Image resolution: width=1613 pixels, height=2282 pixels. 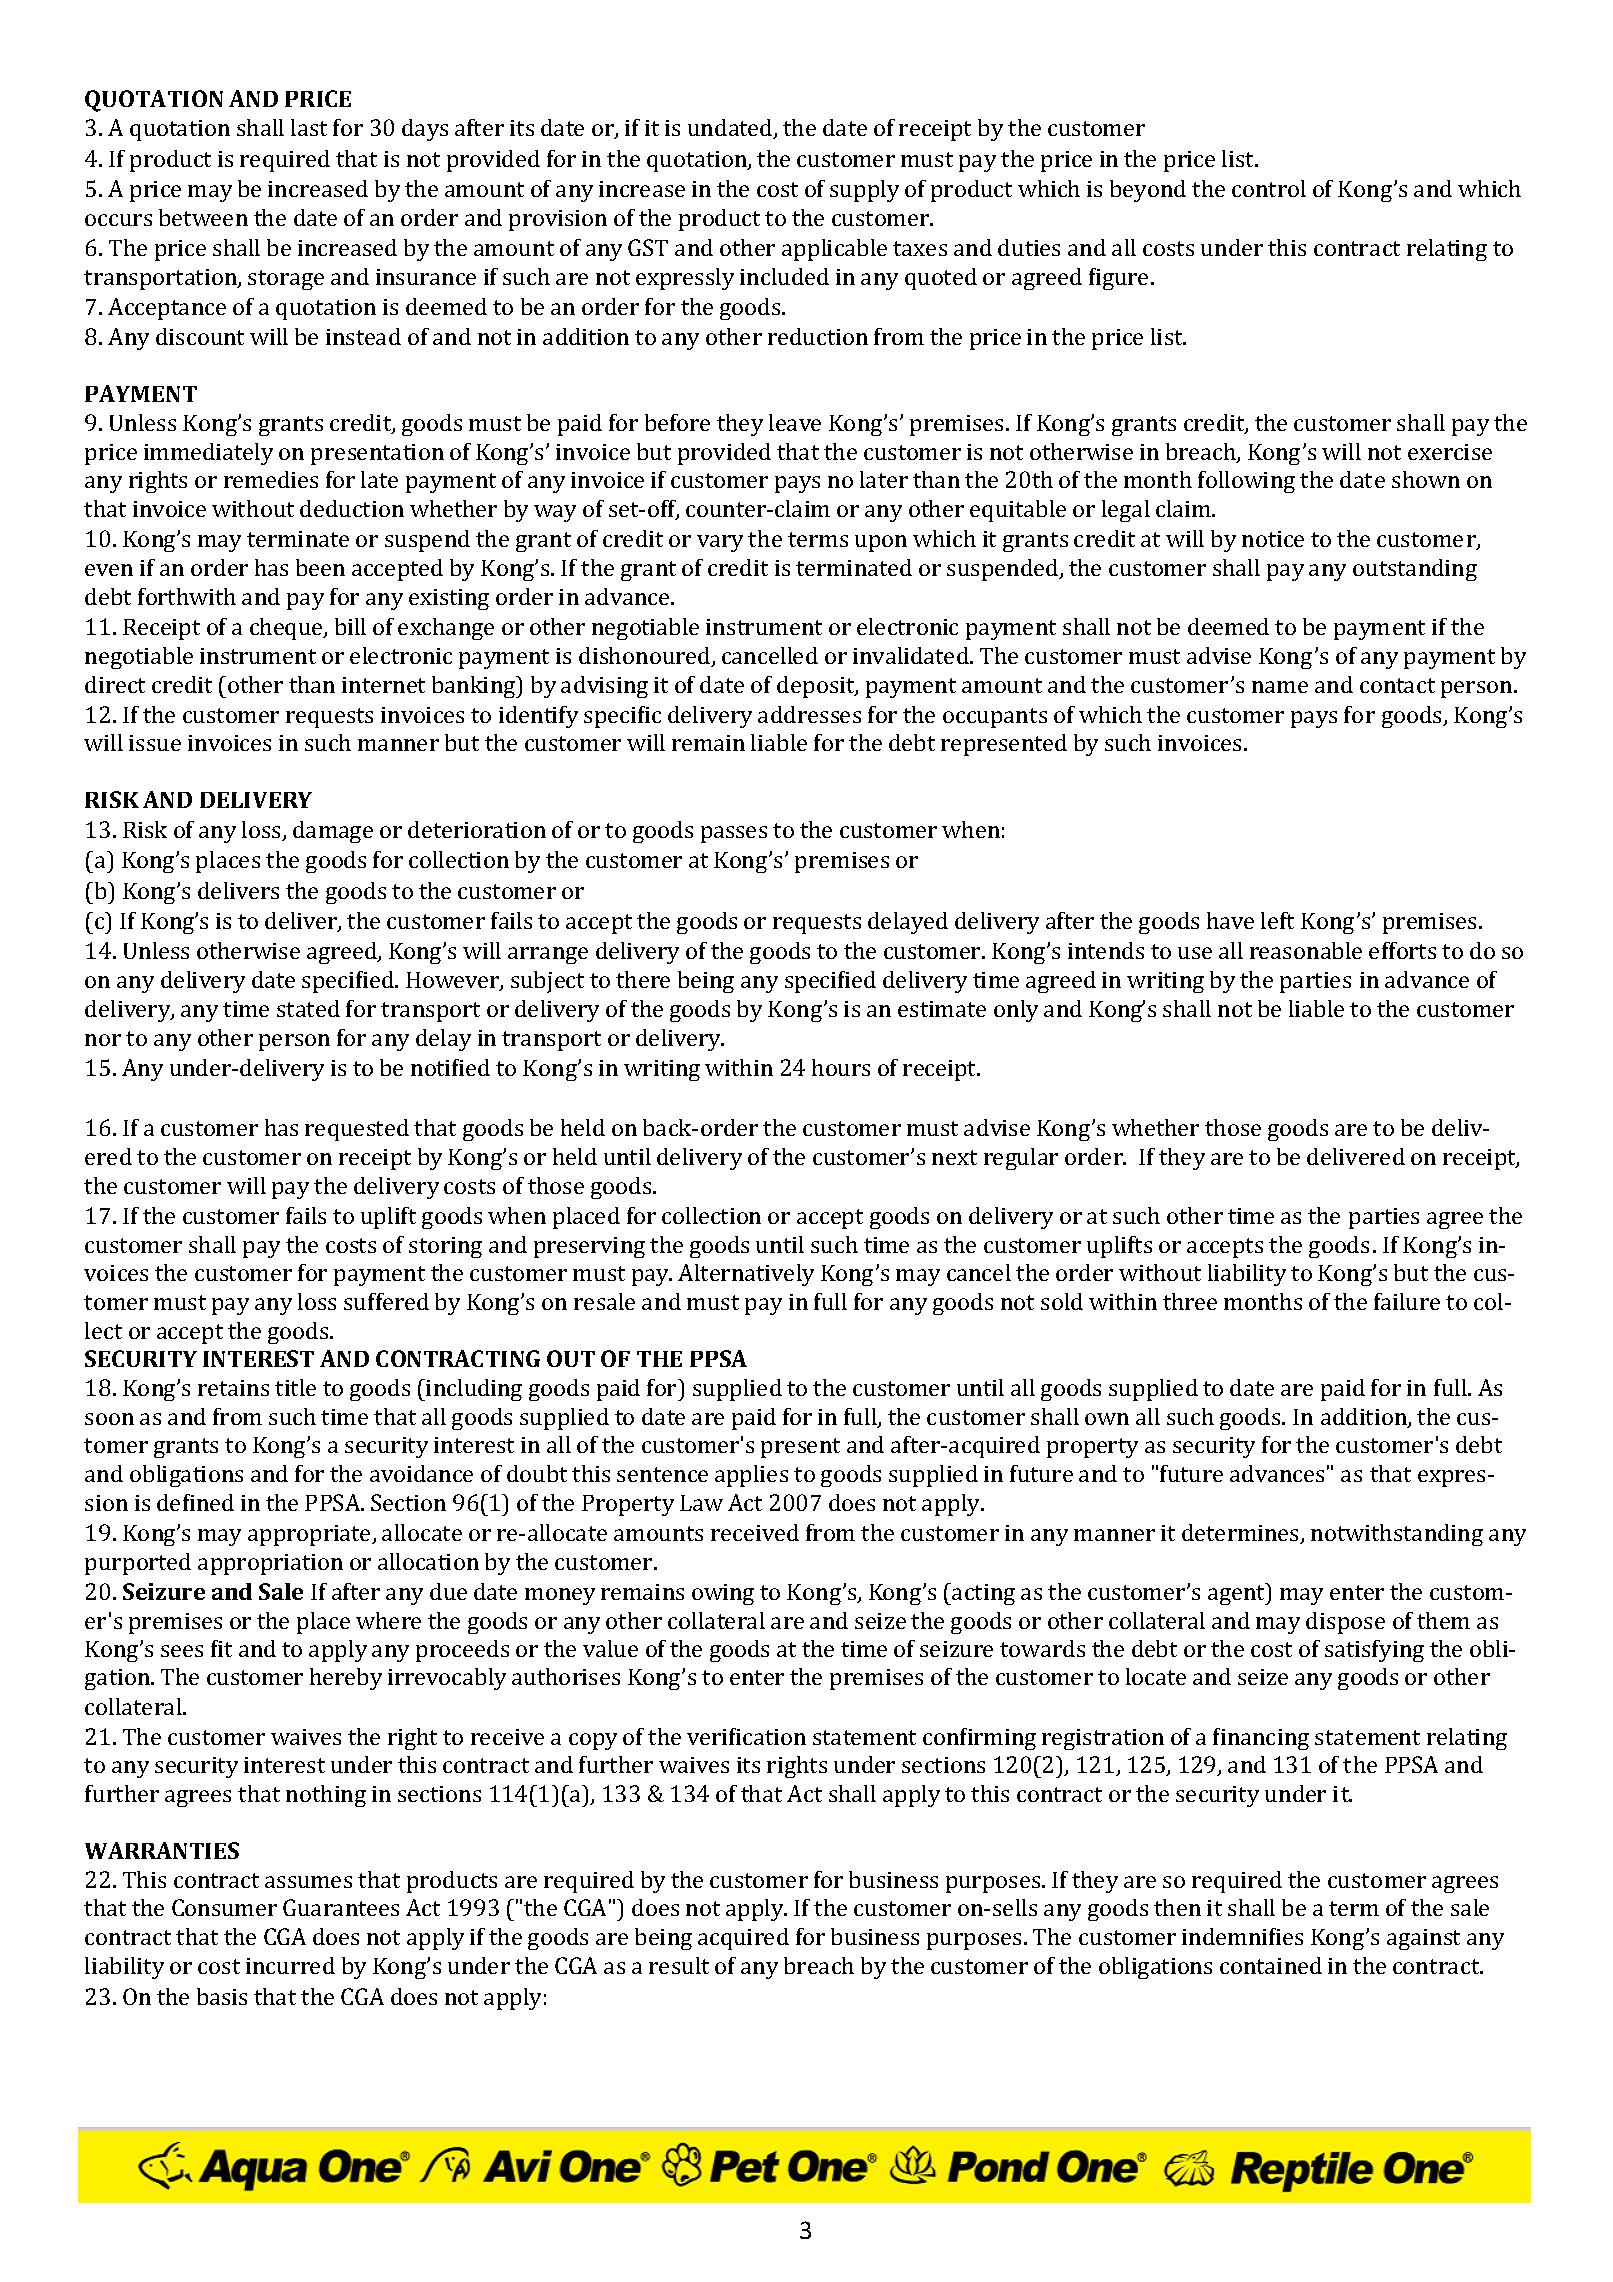 What do you see at coordinates (290, 1965) in the page?
I see `incurred` at bounding box center [290, 1965].
